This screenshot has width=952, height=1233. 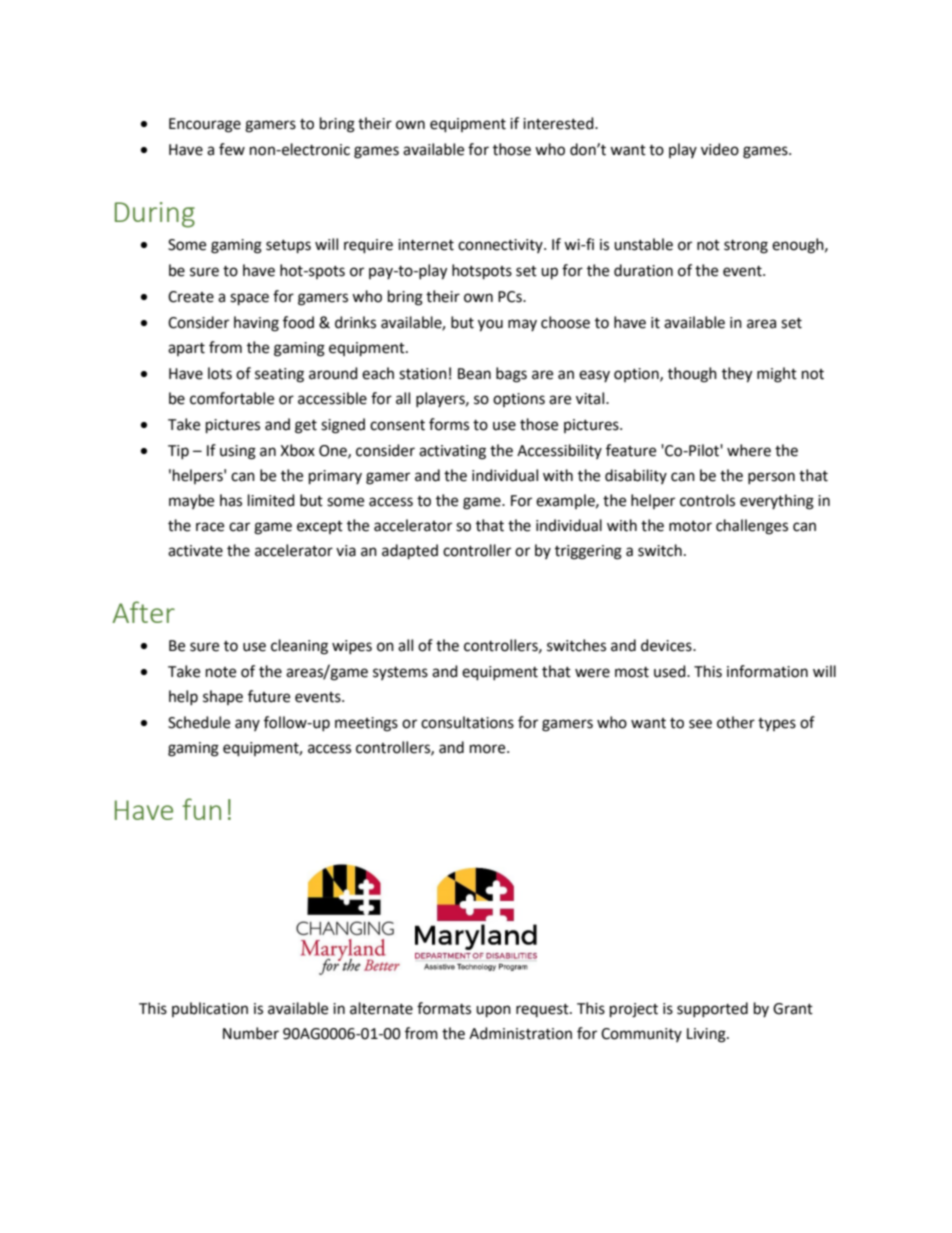 I want to click on interested, so click(x=559, y=123).
